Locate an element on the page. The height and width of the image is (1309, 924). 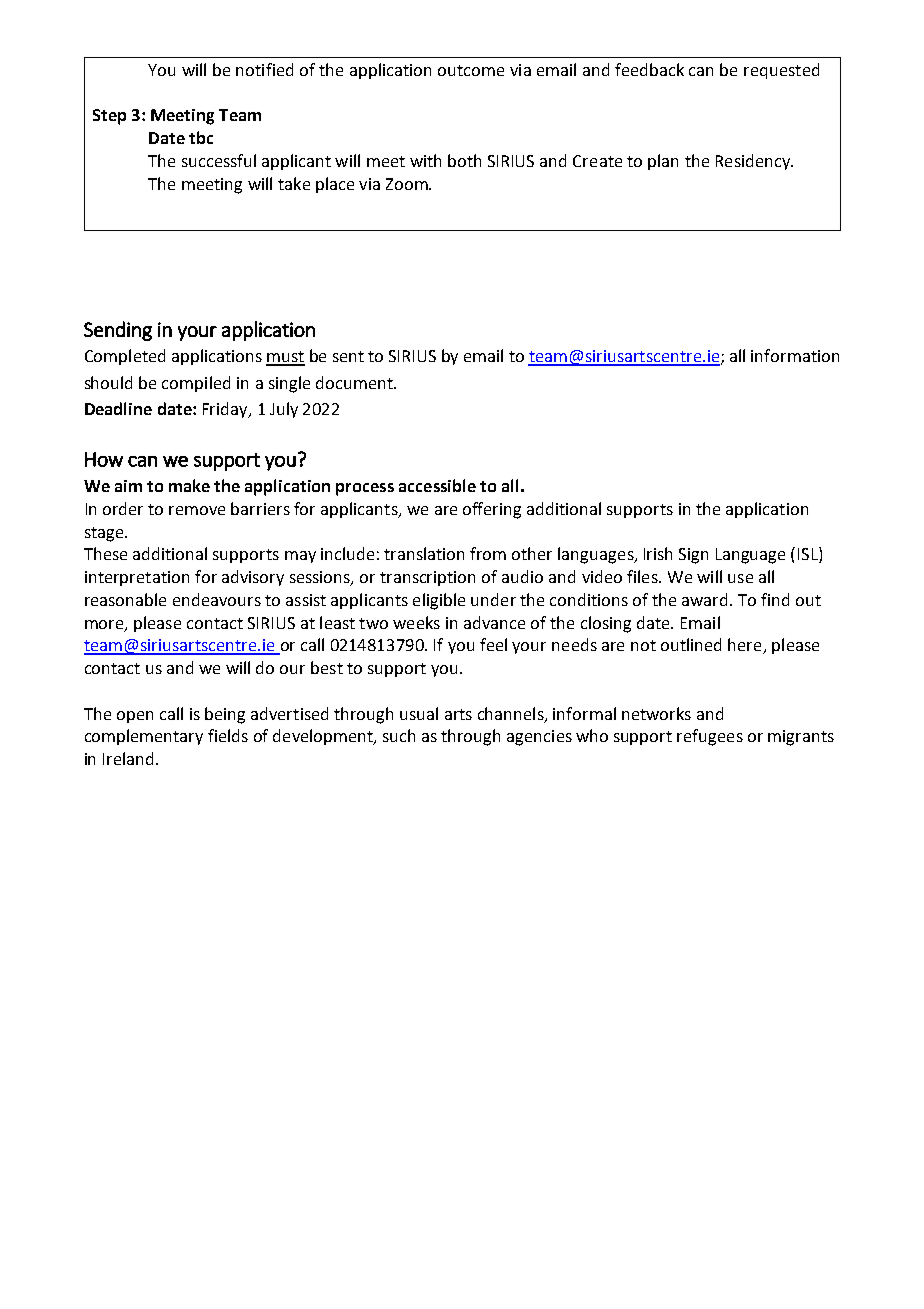
document is located at coordinates (355, 382).
